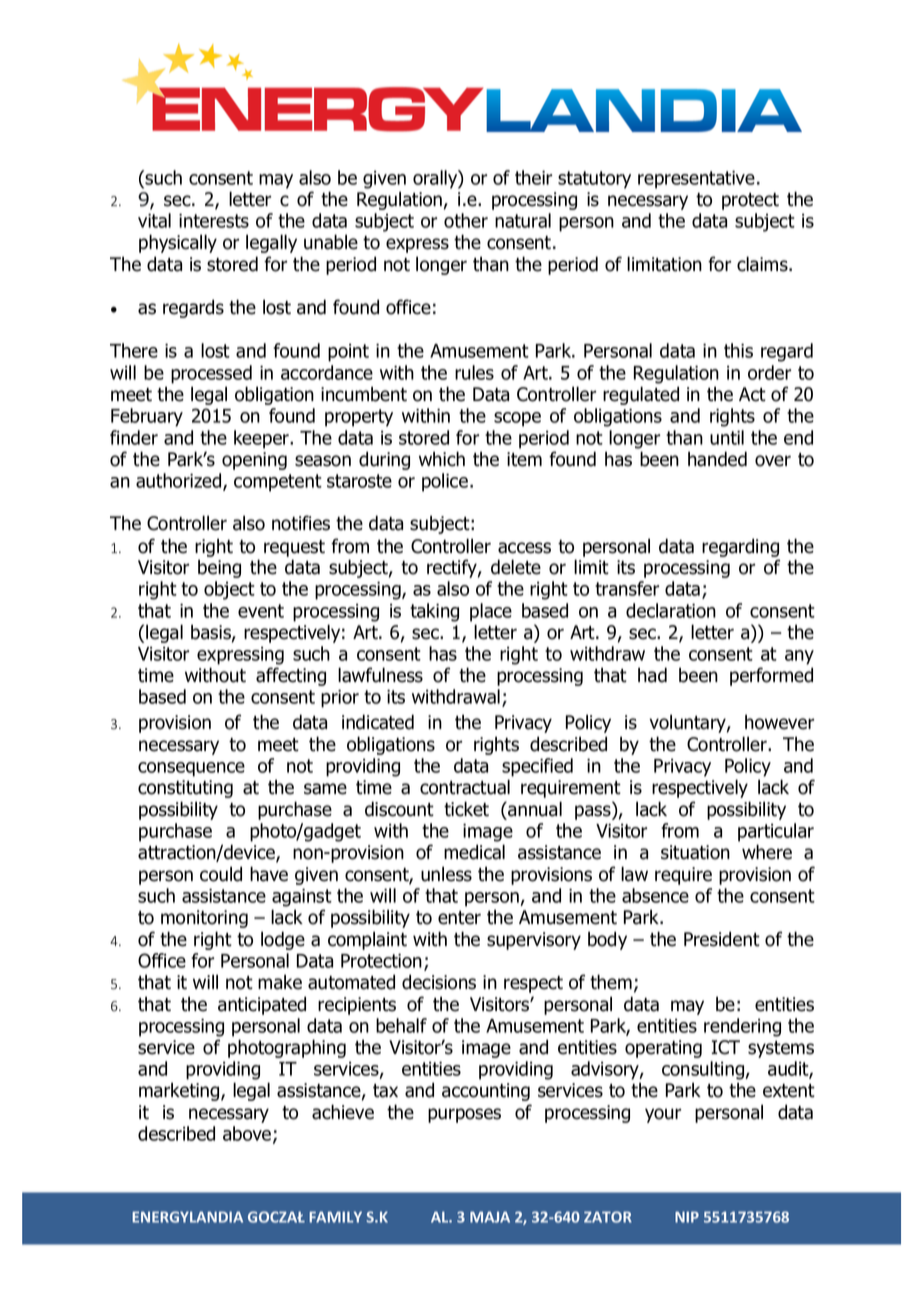 The image size is (924, 1309). Describe the element at coordinates (180, 1091) in the image. I see `marketing` at that location.
